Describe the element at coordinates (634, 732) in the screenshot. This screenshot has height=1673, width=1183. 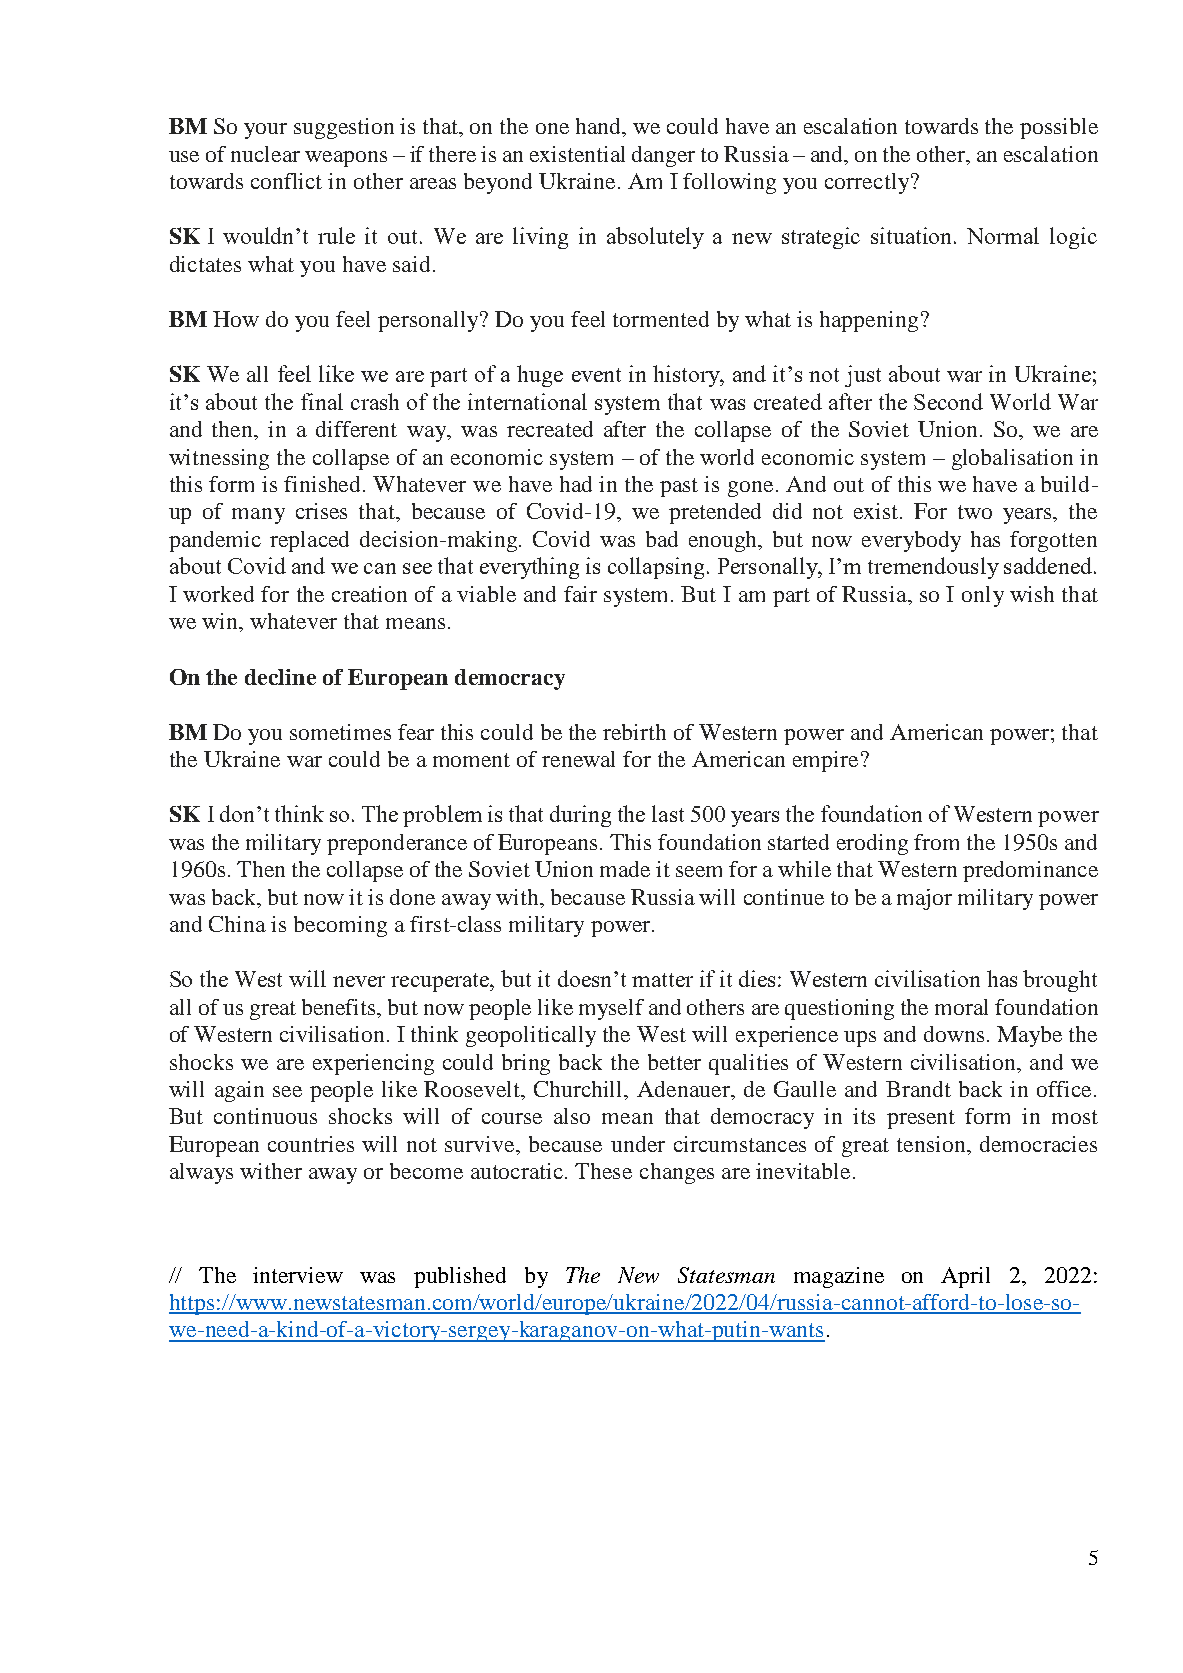
I see `rebirth` at that location.
